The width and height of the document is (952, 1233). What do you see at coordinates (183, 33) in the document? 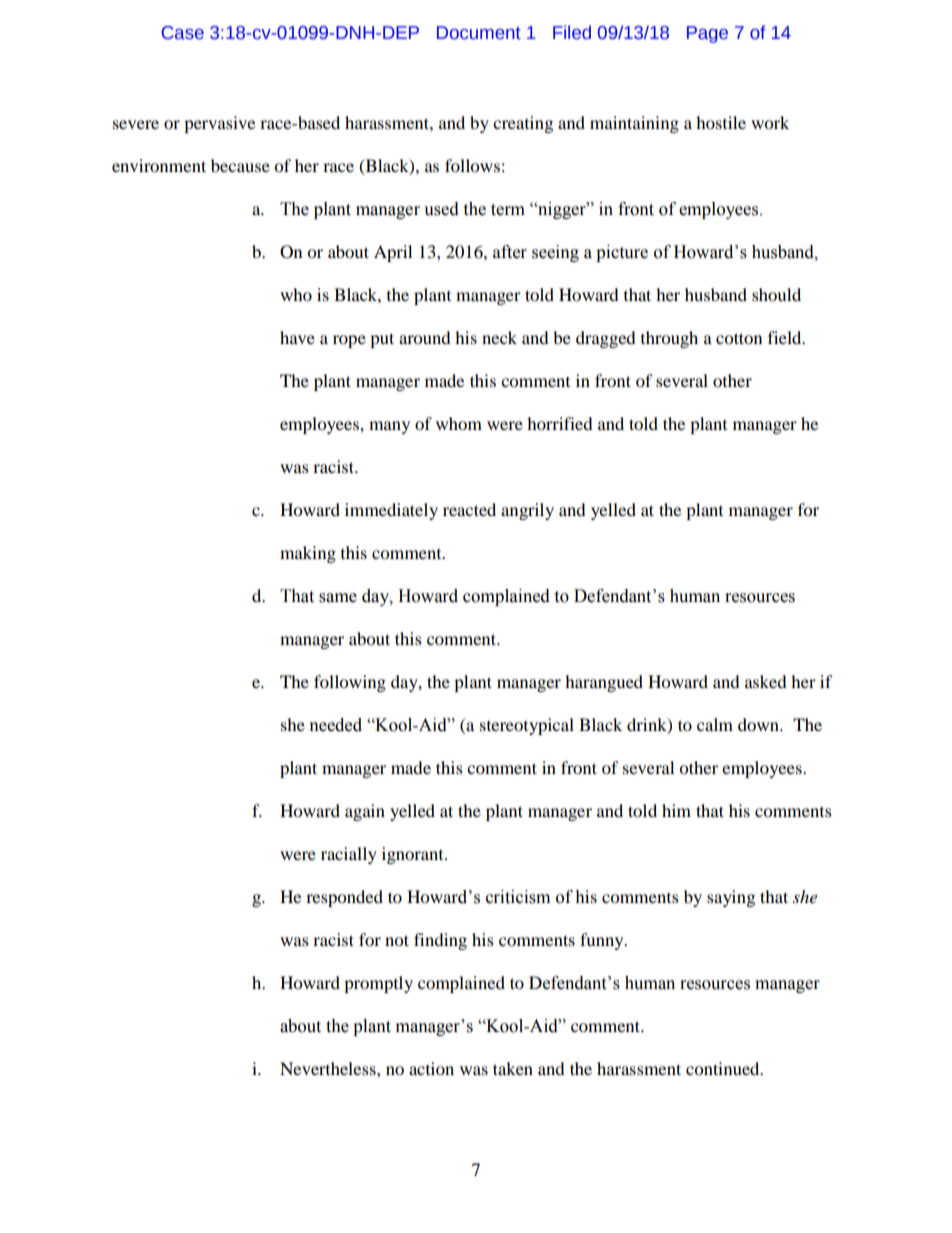
I see `Case` at bounding box center [183, 33].
